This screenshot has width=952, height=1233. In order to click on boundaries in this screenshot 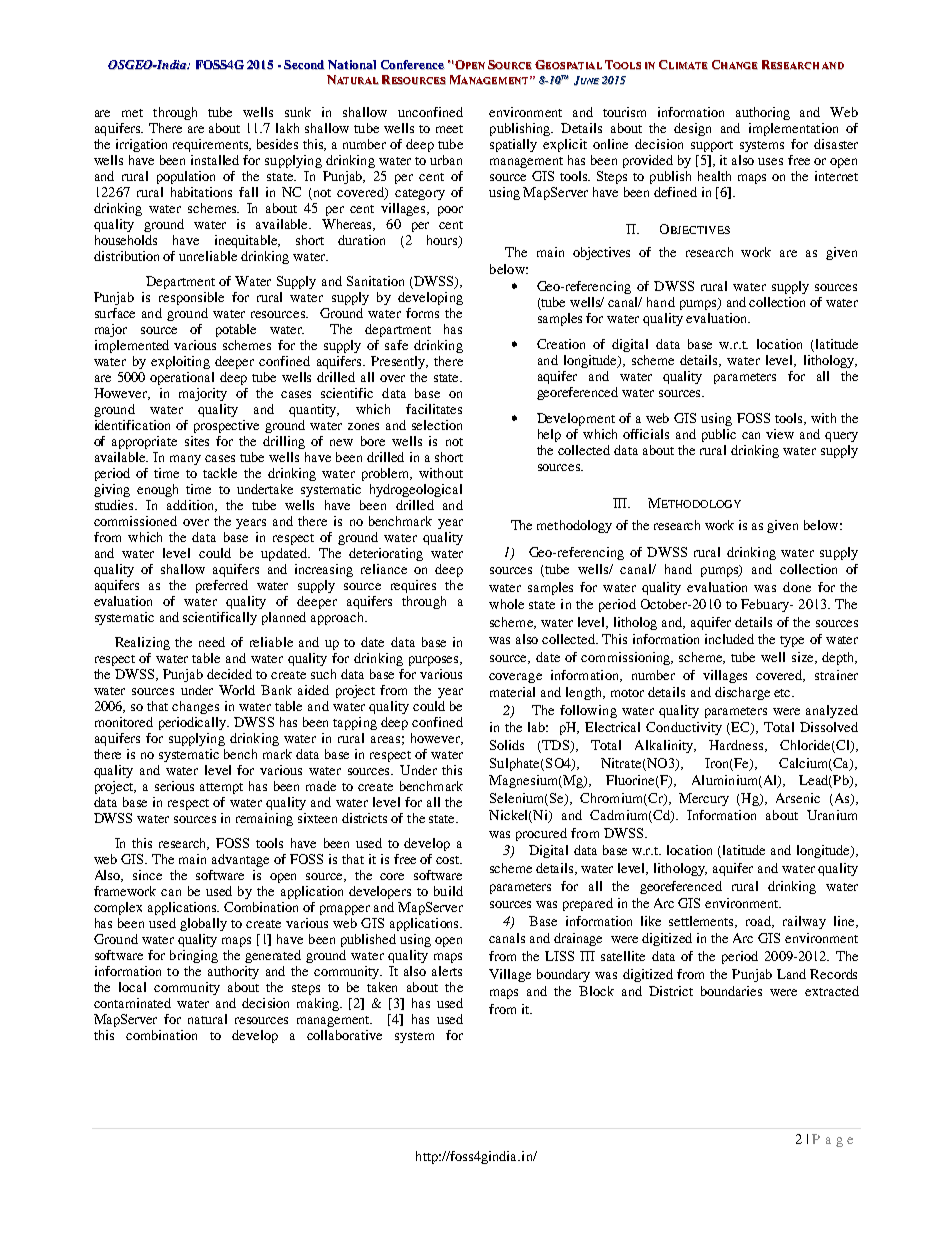, I will do `click(731, 991)`.
